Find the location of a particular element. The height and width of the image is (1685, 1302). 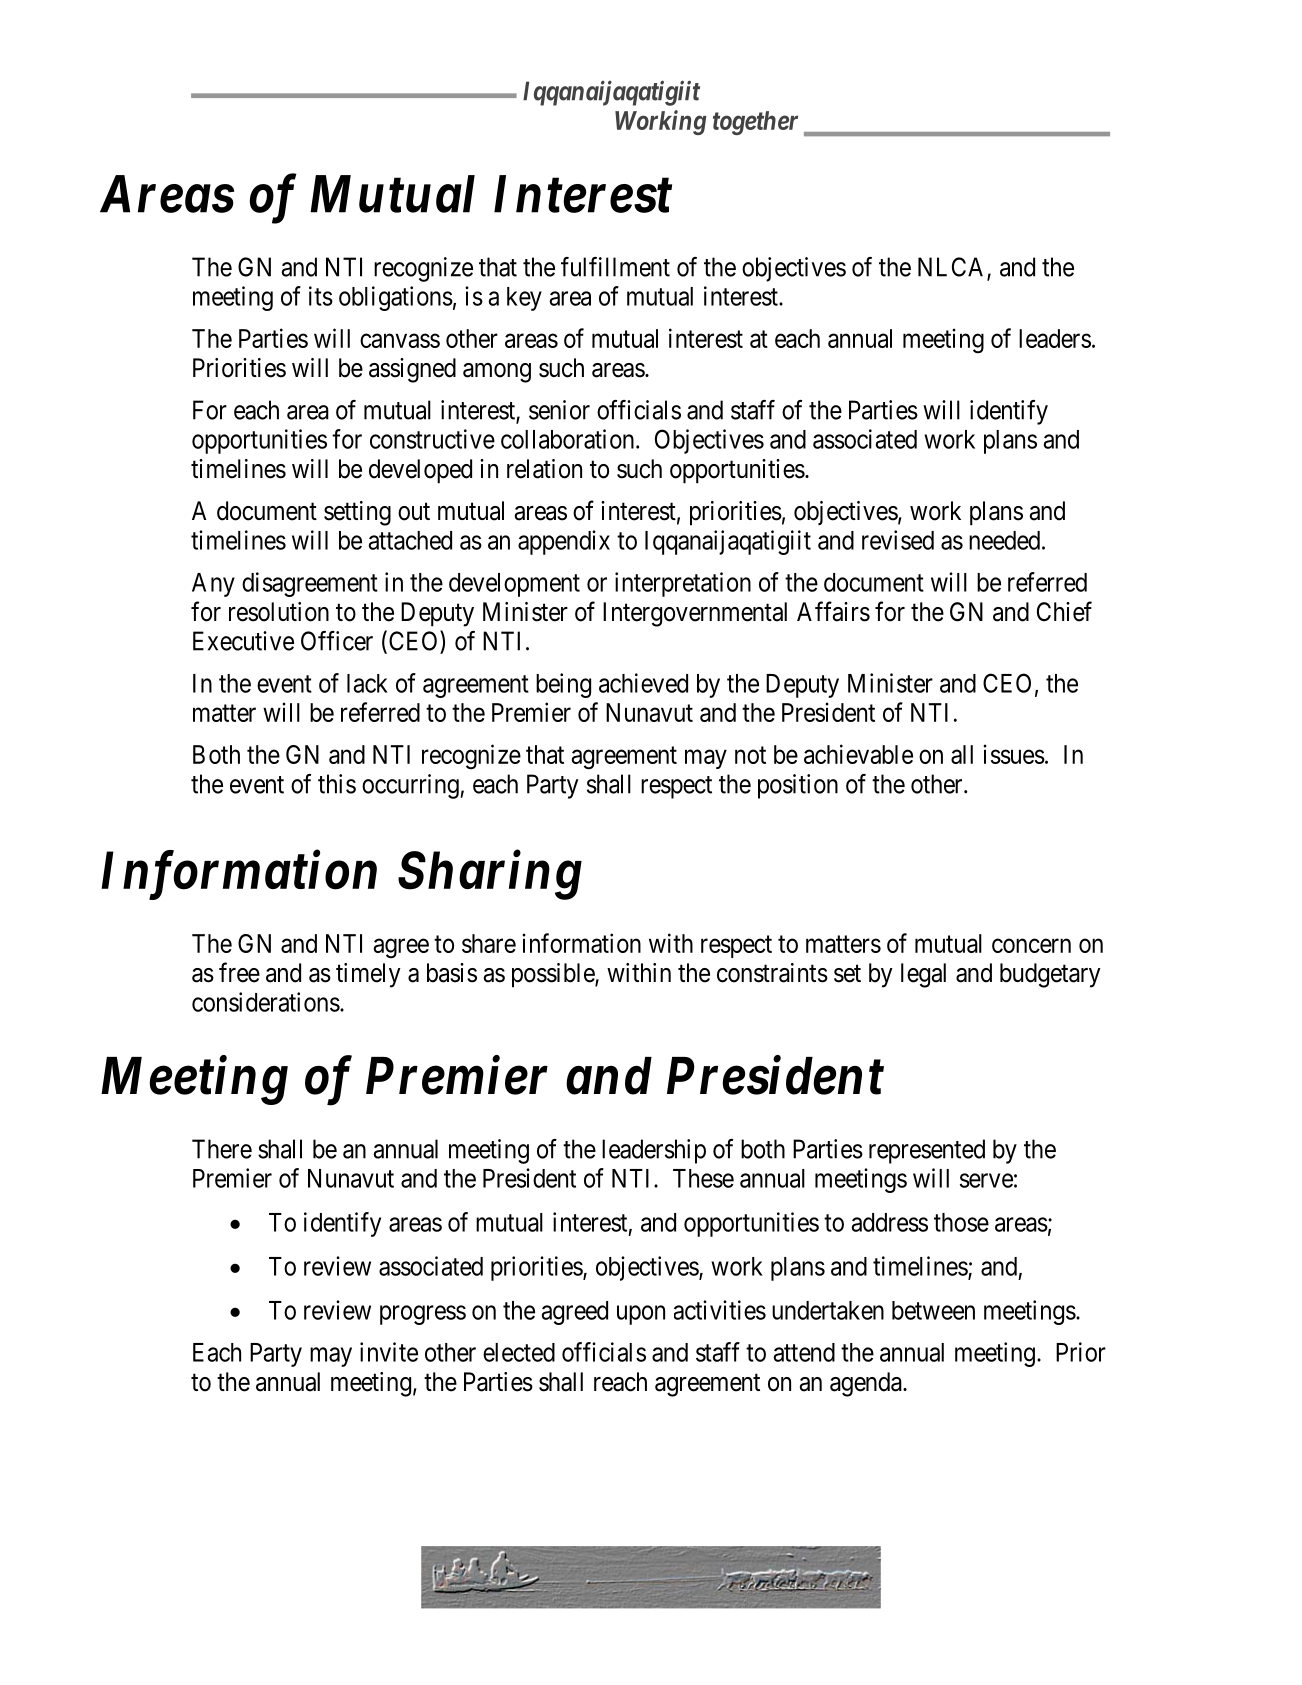

achieved is located at coordinates (643, 683).
